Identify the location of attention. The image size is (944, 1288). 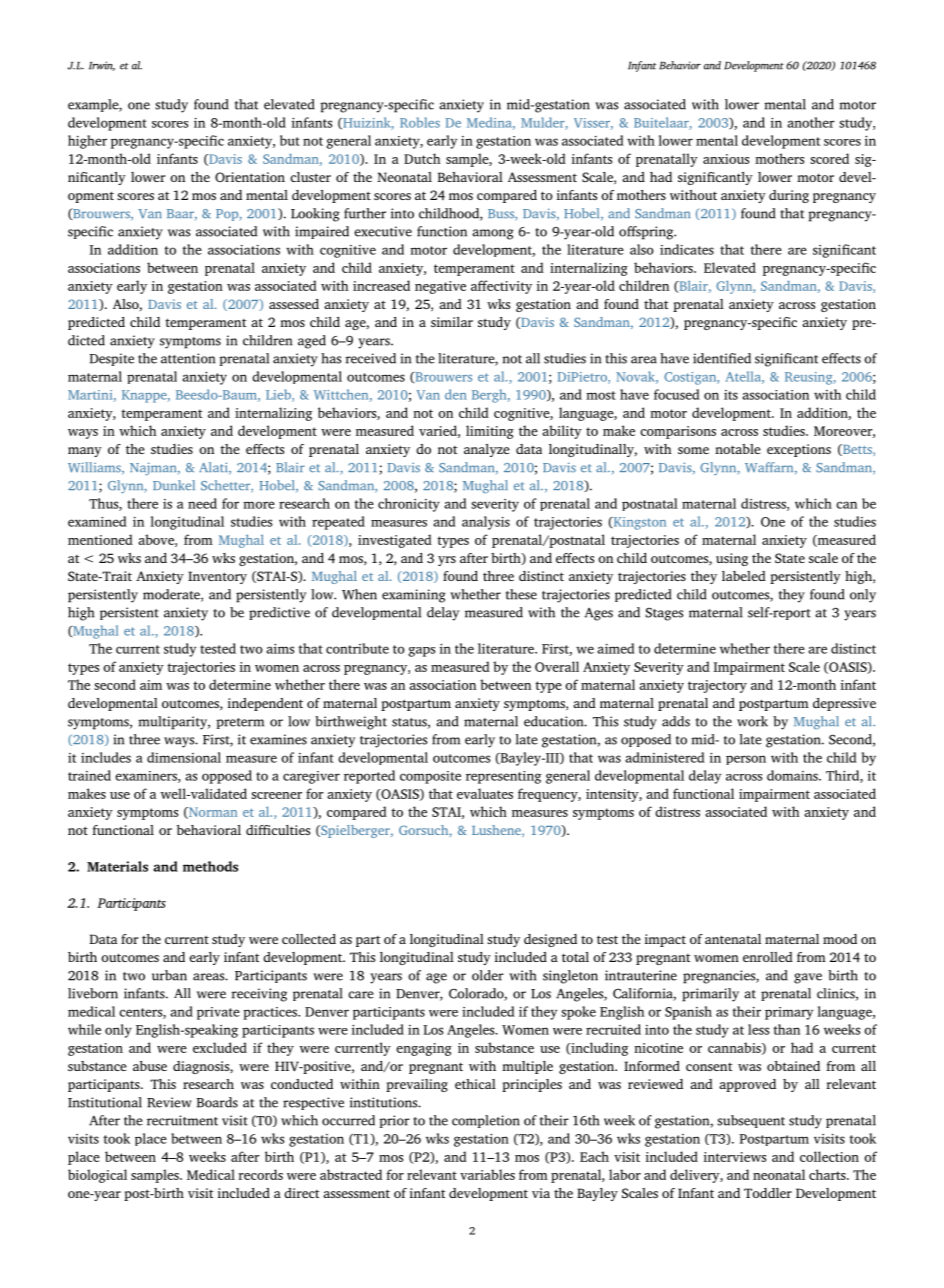
(188, 358).
